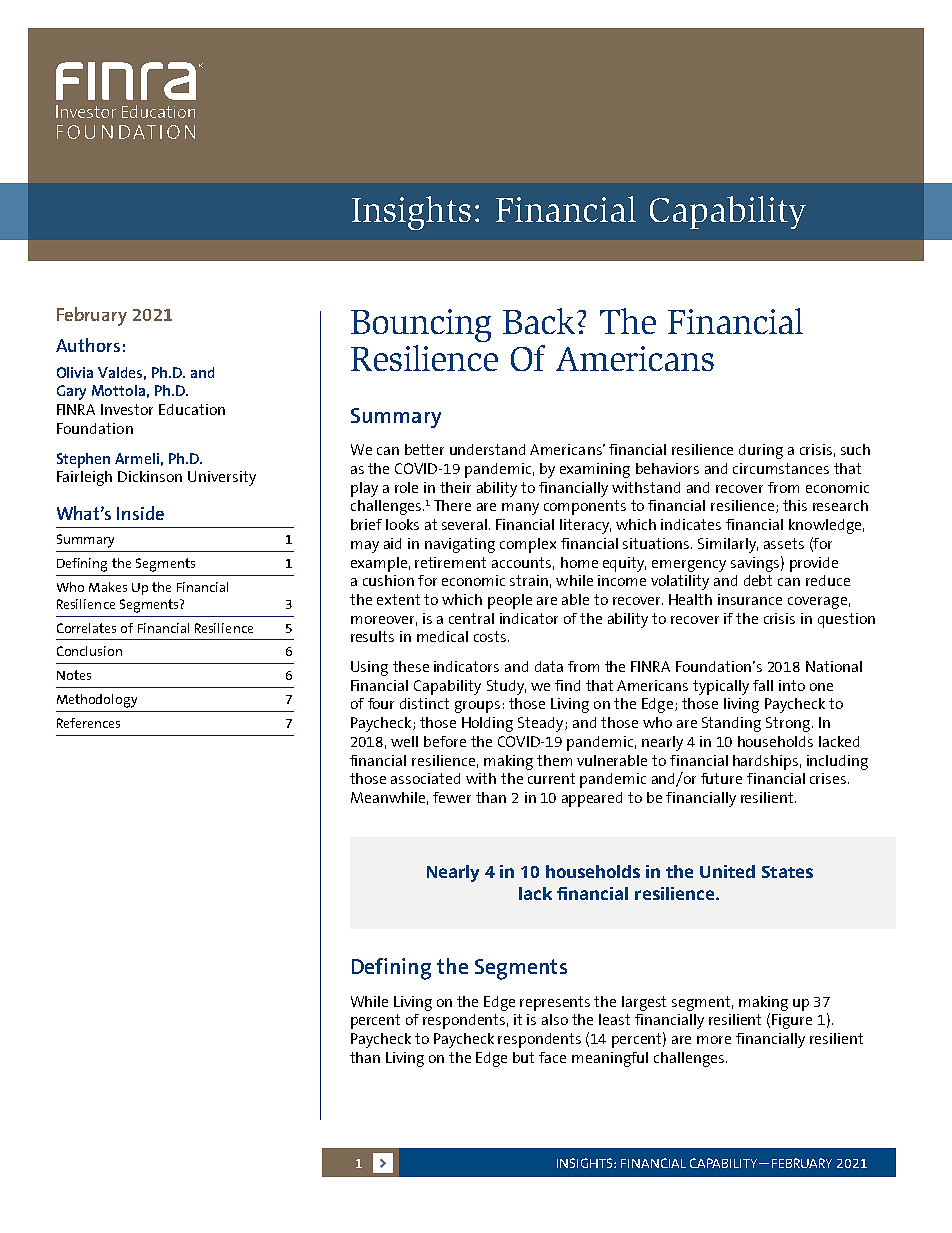 This page has width=952, height=1233. What do you see at coordinates (97, 701) in the page?
I see `Methodology` at bounding box center [97, 701].
